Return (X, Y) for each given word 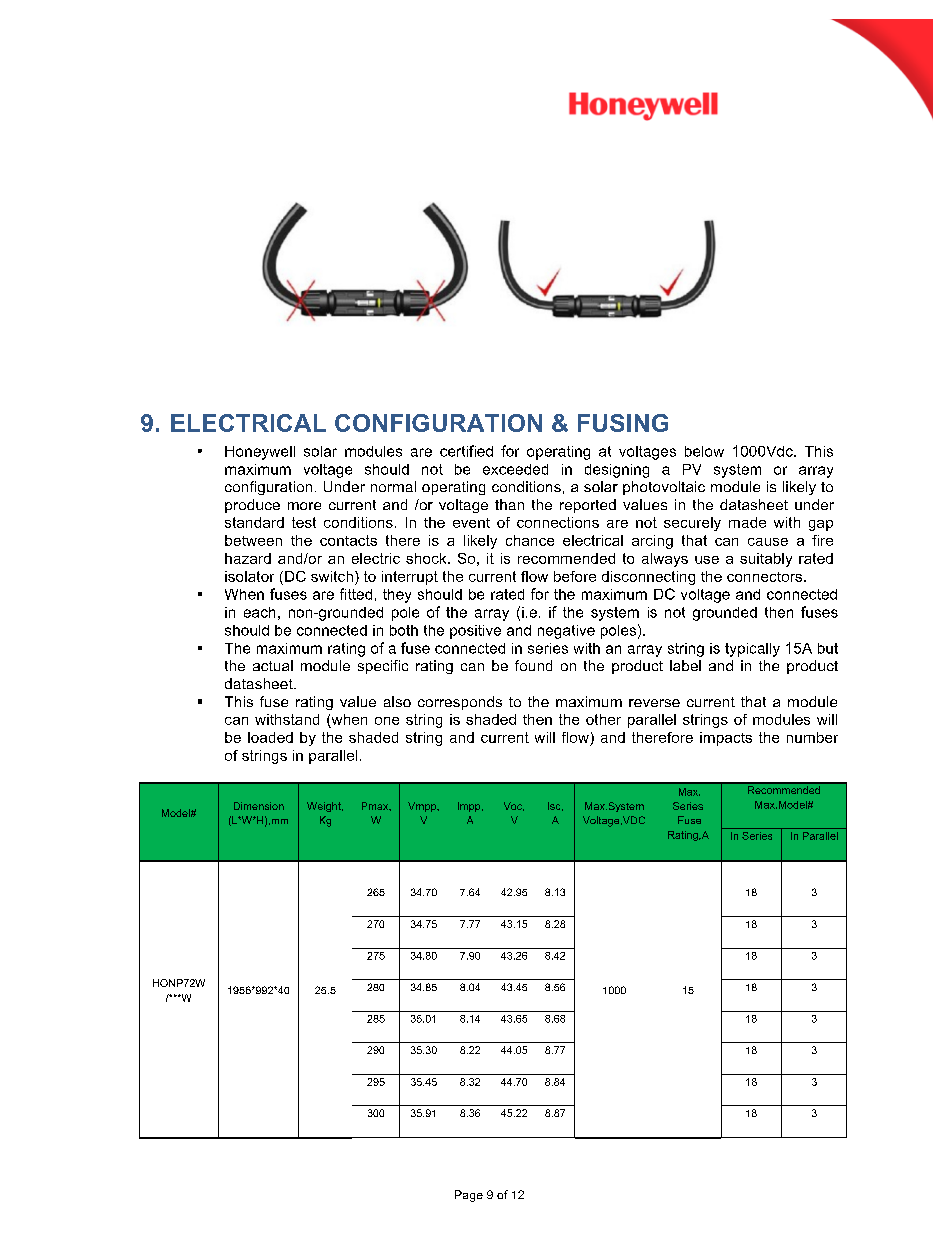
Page (469, 1196)
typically (752, 650)
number (812, 737)
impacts (726, 739)
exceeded (515, 469)
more (304, 506)
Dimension (259, 806)
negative (566, 632)
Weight (325, 807)
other (603, 719)
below (704, 451)
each (259, 612)
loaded (270, 737)
